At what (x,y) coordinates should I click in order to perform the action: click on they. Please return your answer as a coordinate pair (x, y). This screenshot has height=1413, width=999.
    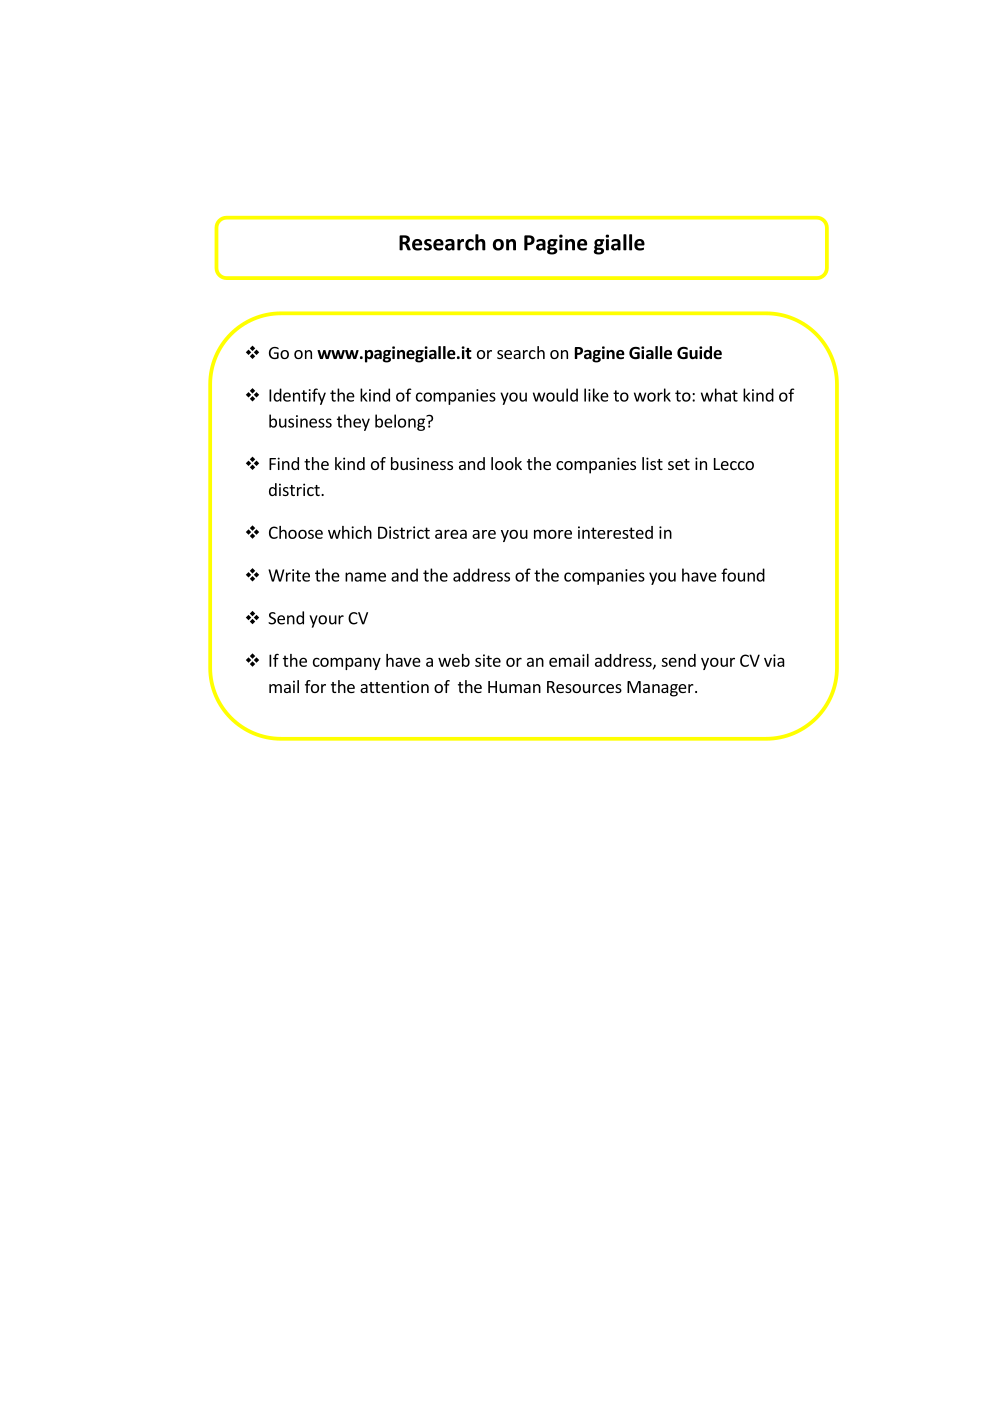
    Looking at the image, I should click on (353, 422).
